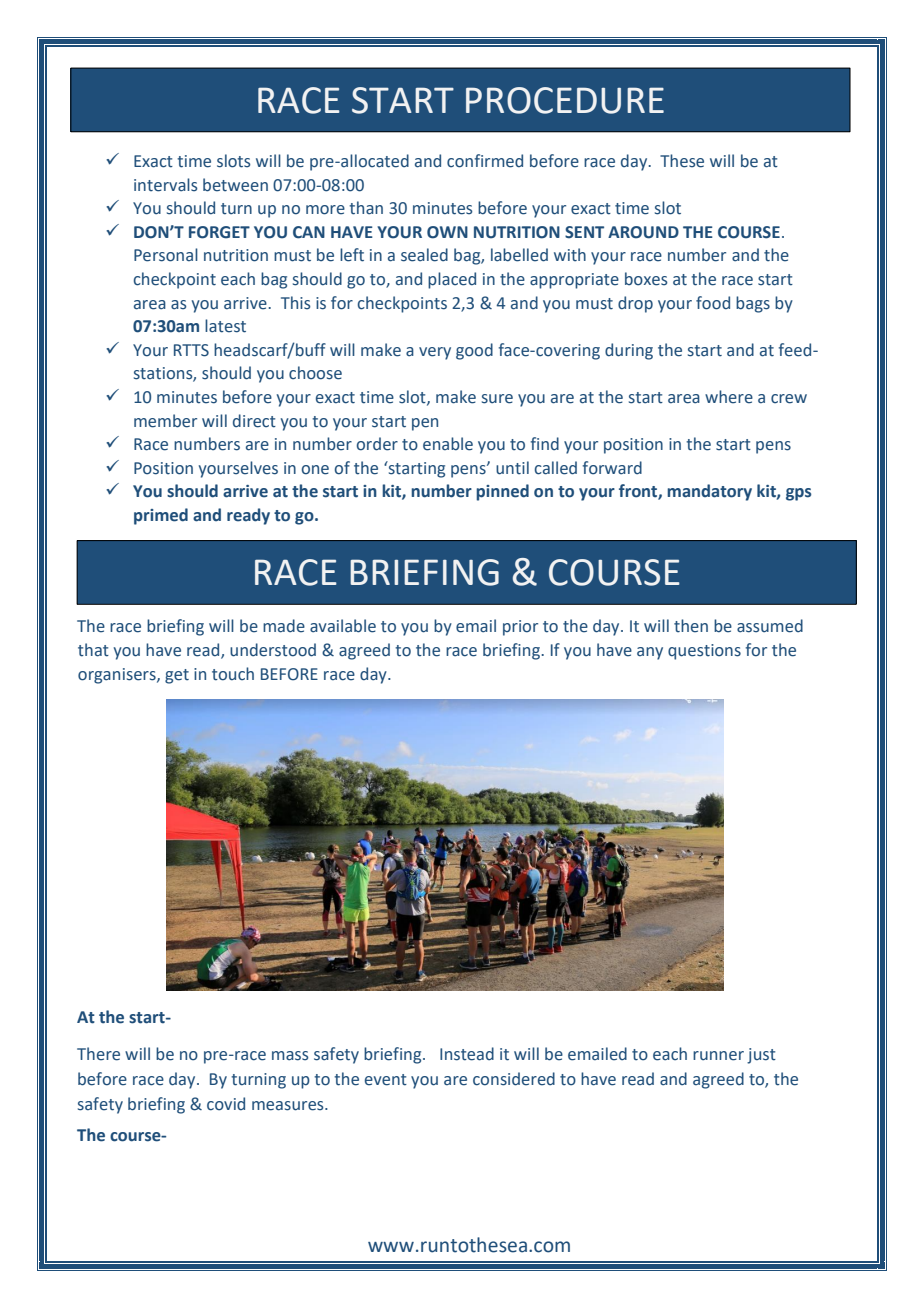  I want to click on confirmed, so click(485, 161).
